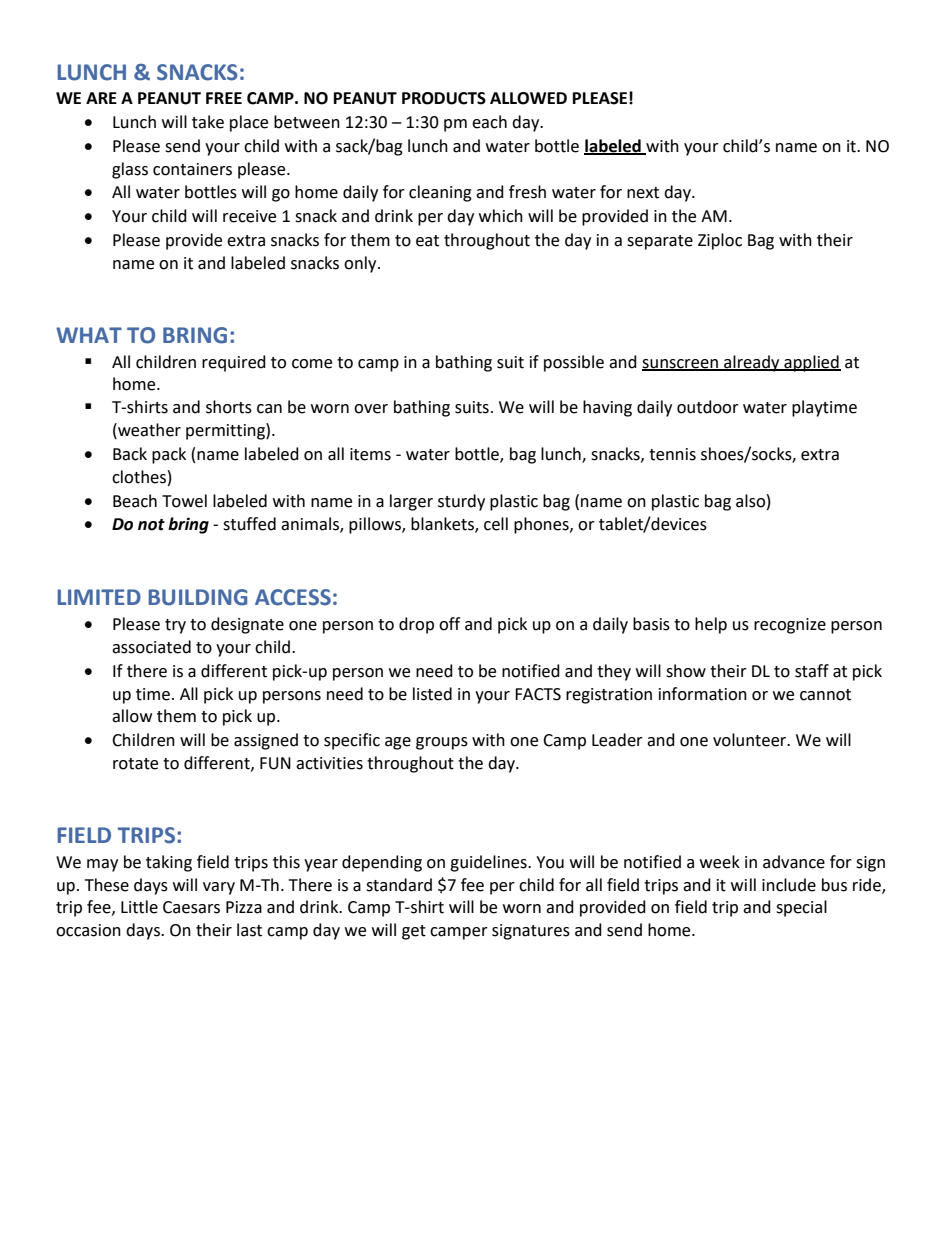 This image has width=952, height=1233. What do you see at coordinates (672, 454) in the image?
I see `tennis` at bounding box center [672, 454].
